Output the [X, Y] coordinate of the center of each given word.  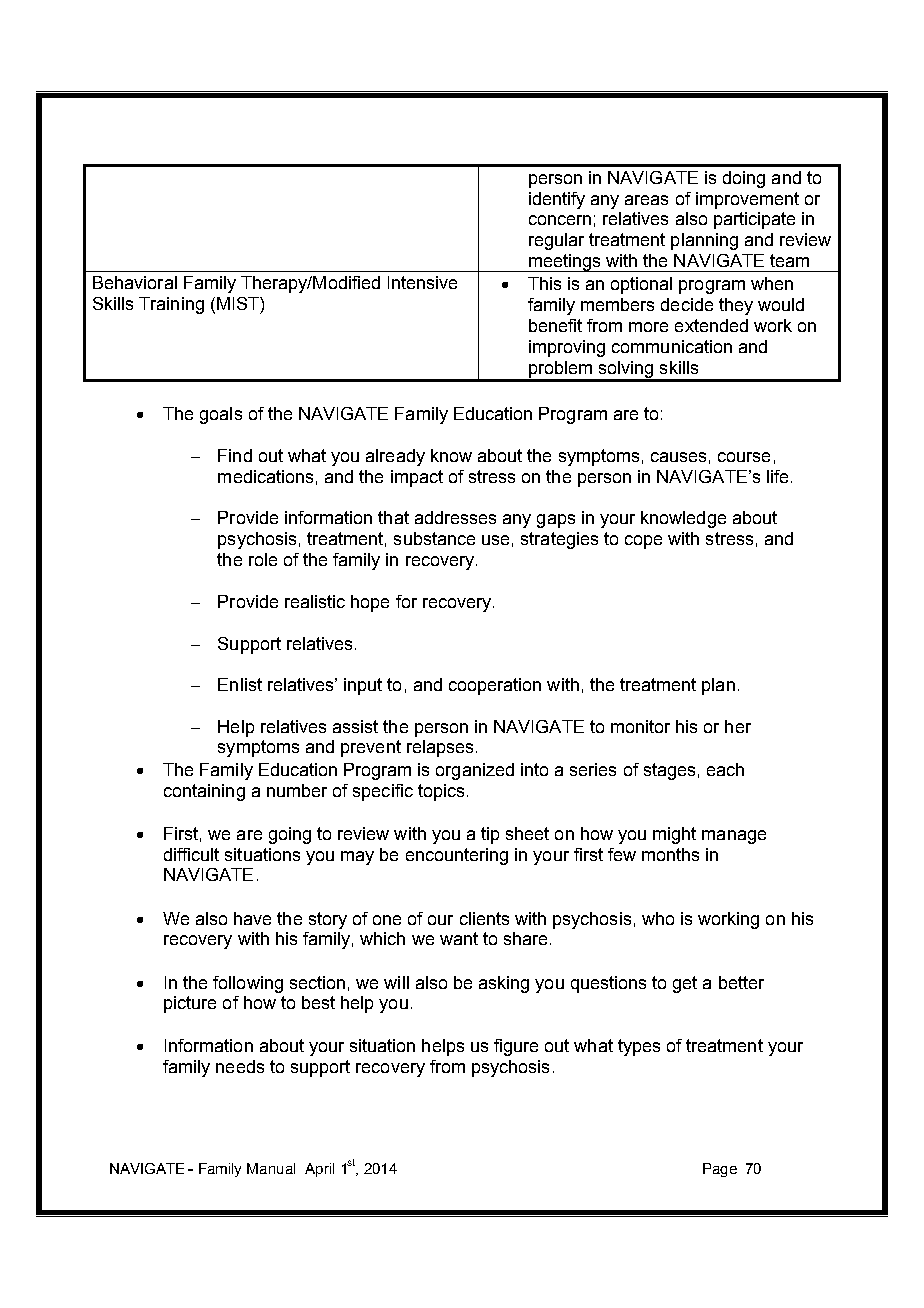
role [263, 559]
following [248, 984]
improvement [747, 200]
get [685, 984]
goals [221, 415]
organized [475, 771]
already [395, 457]
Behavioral [135, 282]
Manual [271, 1168]
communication [672, 346]
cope [643, 542]
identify [557, 200]
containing [204, 792]
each [725, 769]
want [459, 938]
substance [434, 538]
